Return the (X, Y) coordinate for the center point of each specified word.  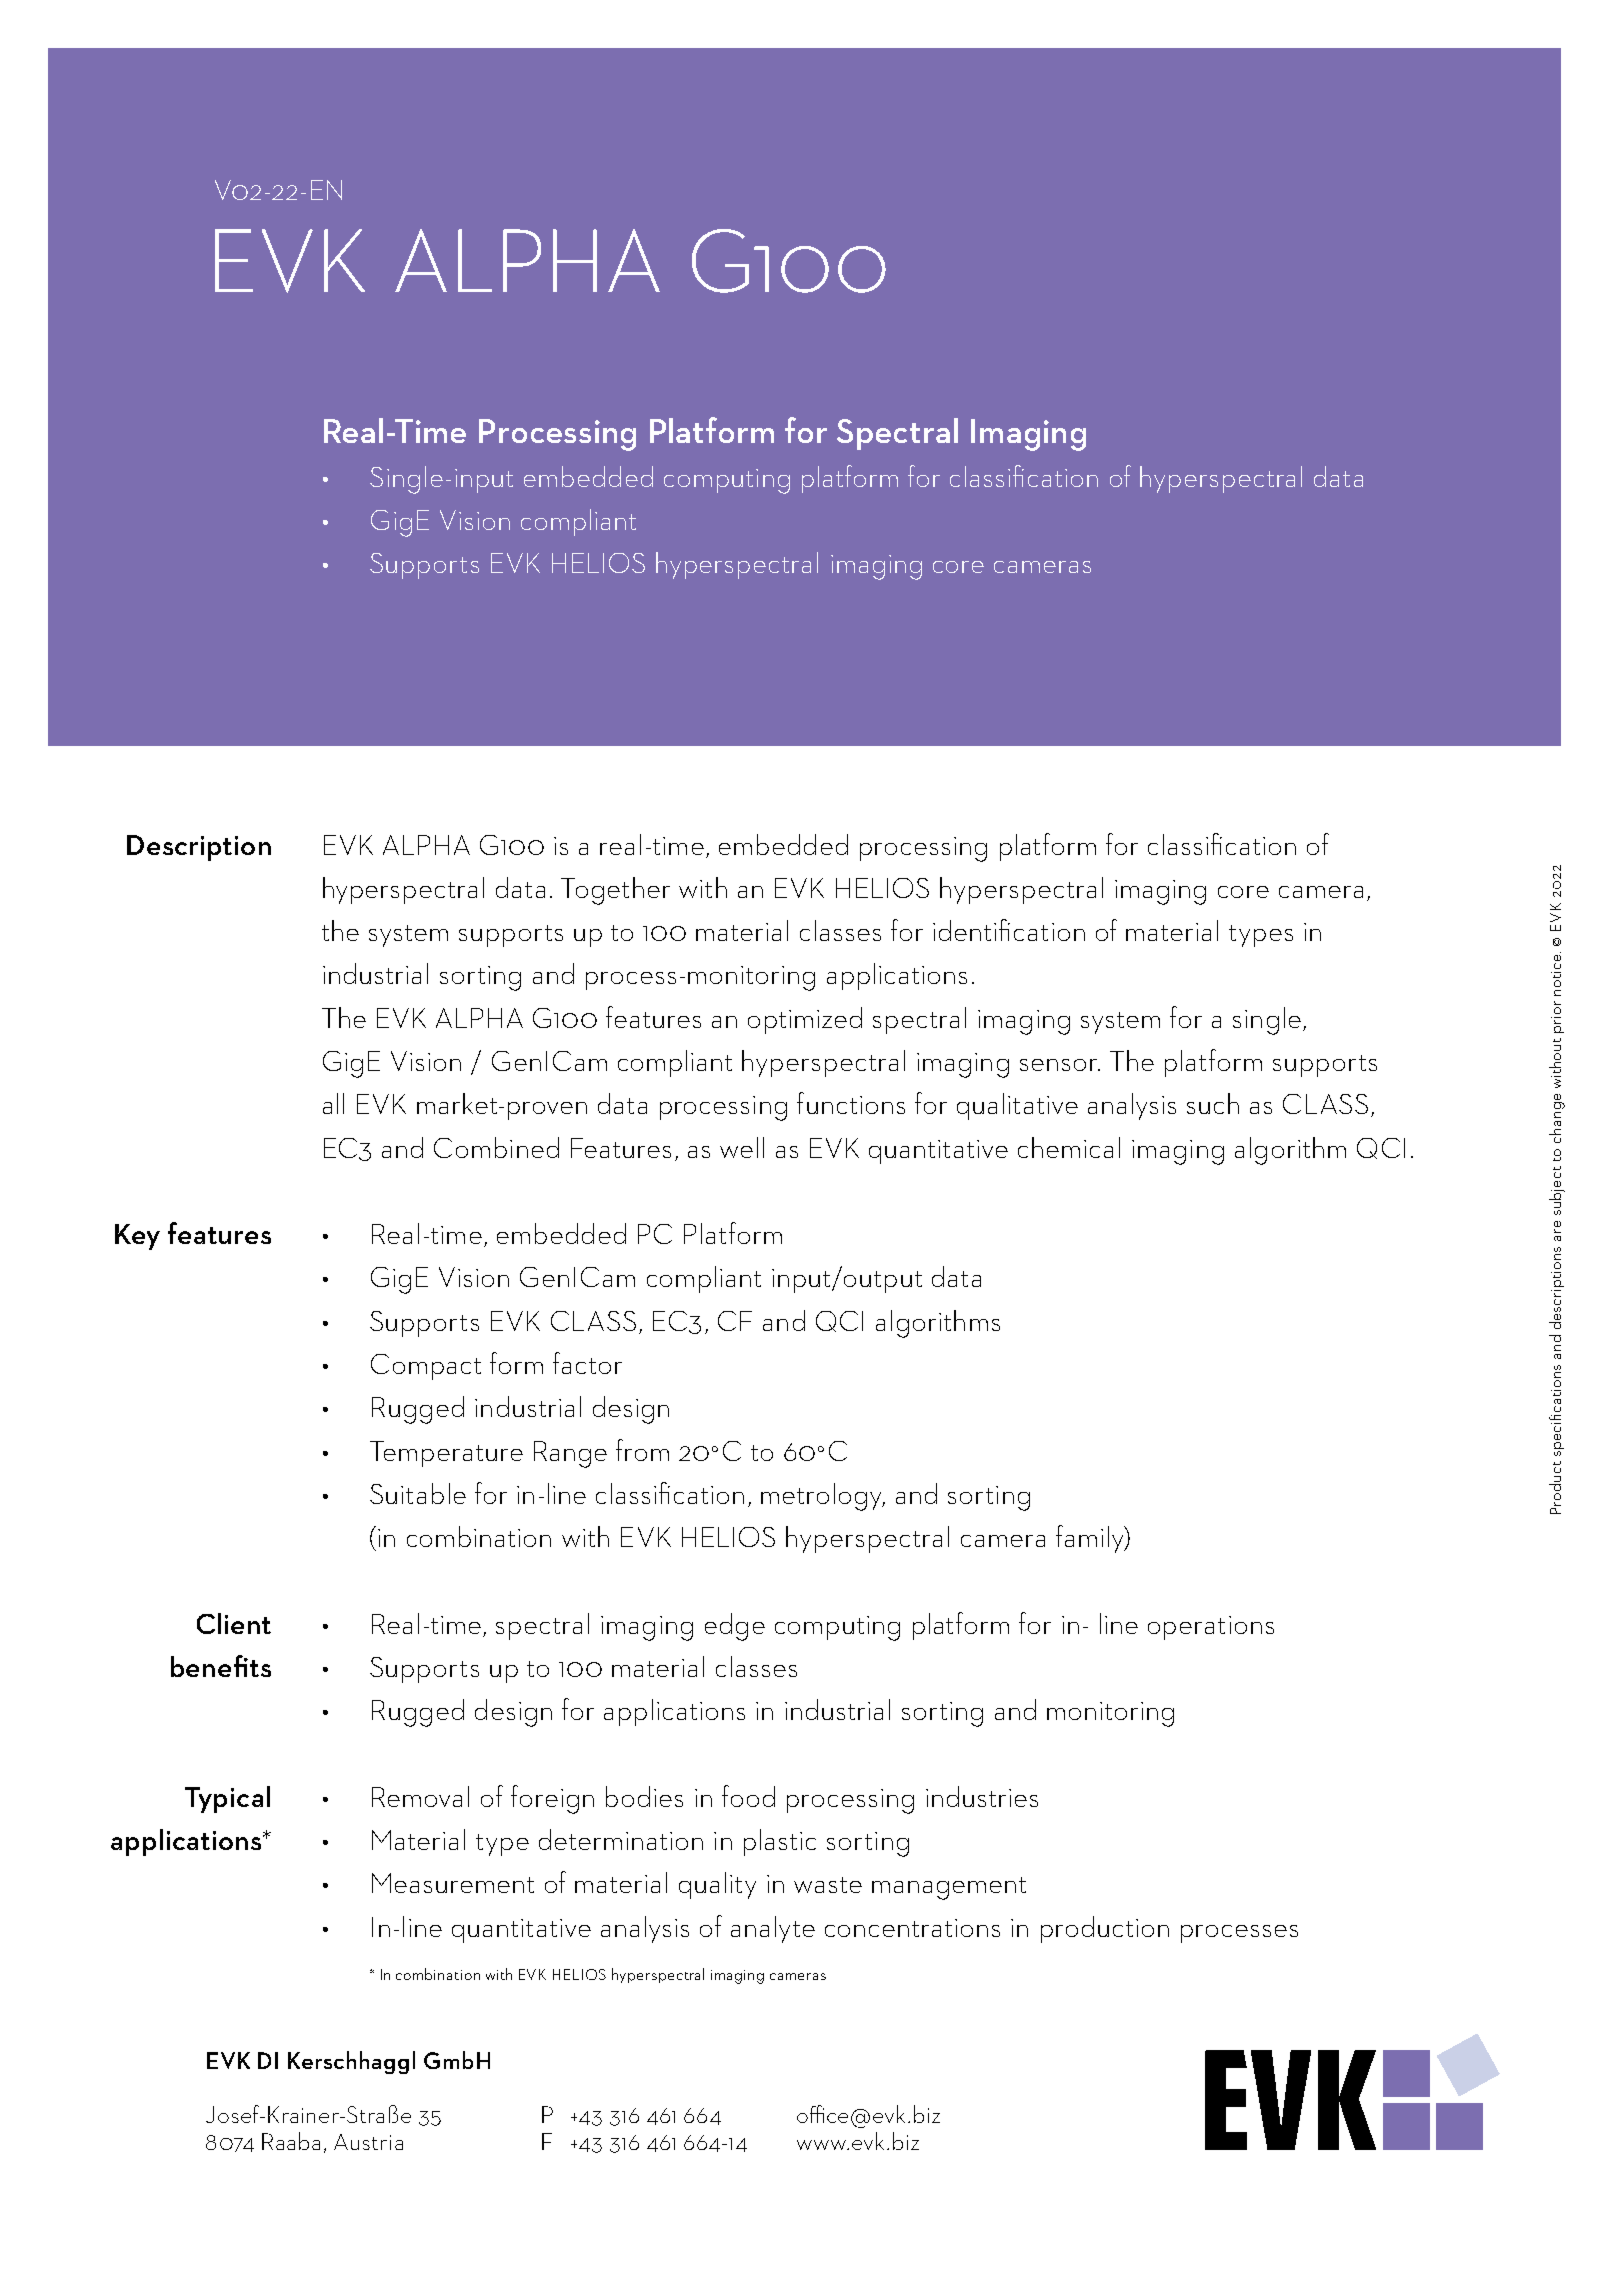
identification (1009, 930)
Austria (368, 2142)
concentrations (912, 1928)
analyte (773, 1929)
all (333, 1103)
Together (615, 891)
